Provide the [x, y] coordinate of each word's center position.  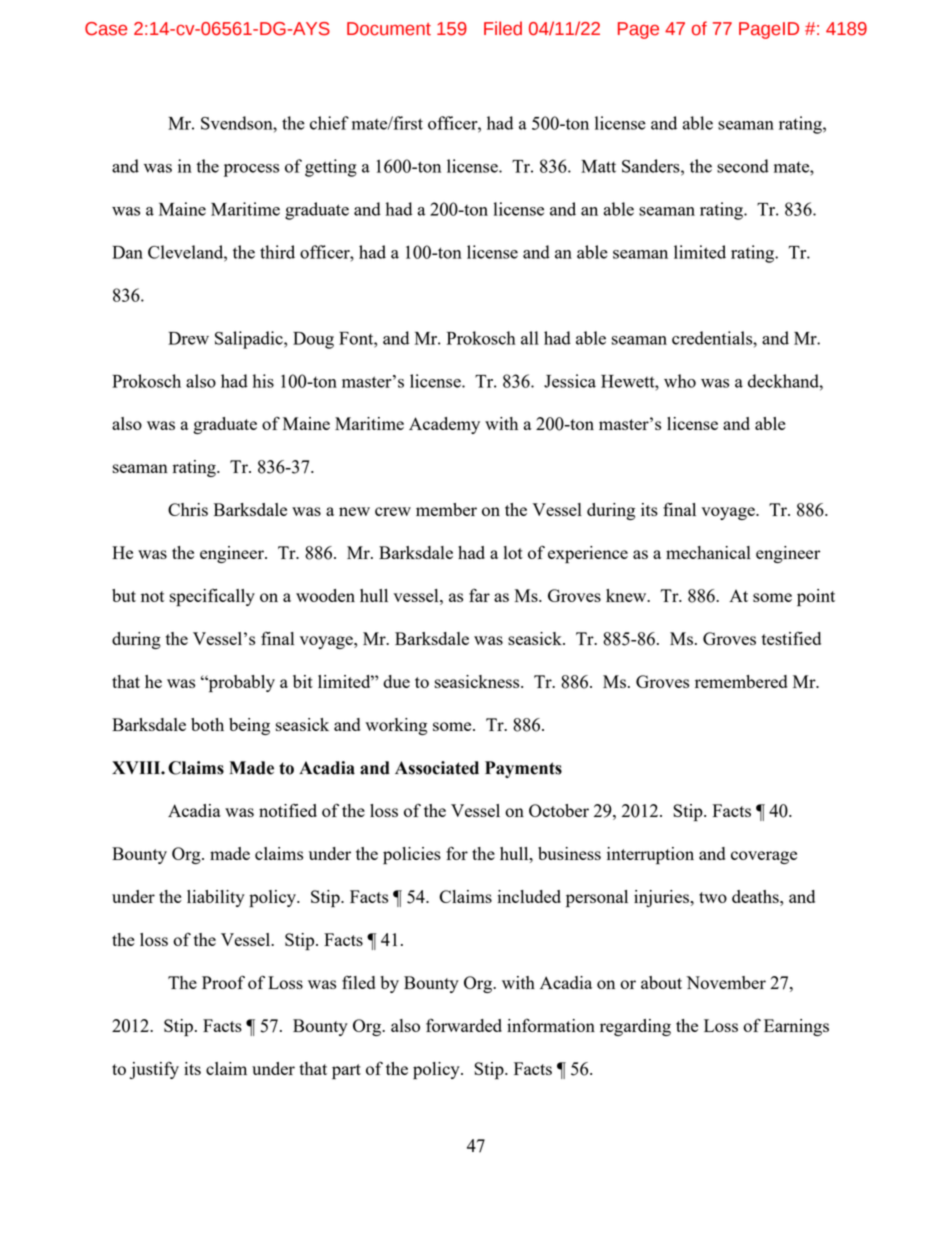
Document [389, 29]
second [743, 166]
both [207, 724]
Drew [188, 338]
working [396, 726]
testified [791, 638]
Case [106, 29]
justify [154, 1070]
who [680, 381]
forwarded [464, 1025]
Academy [444, 425]
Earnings [796, 1027]
